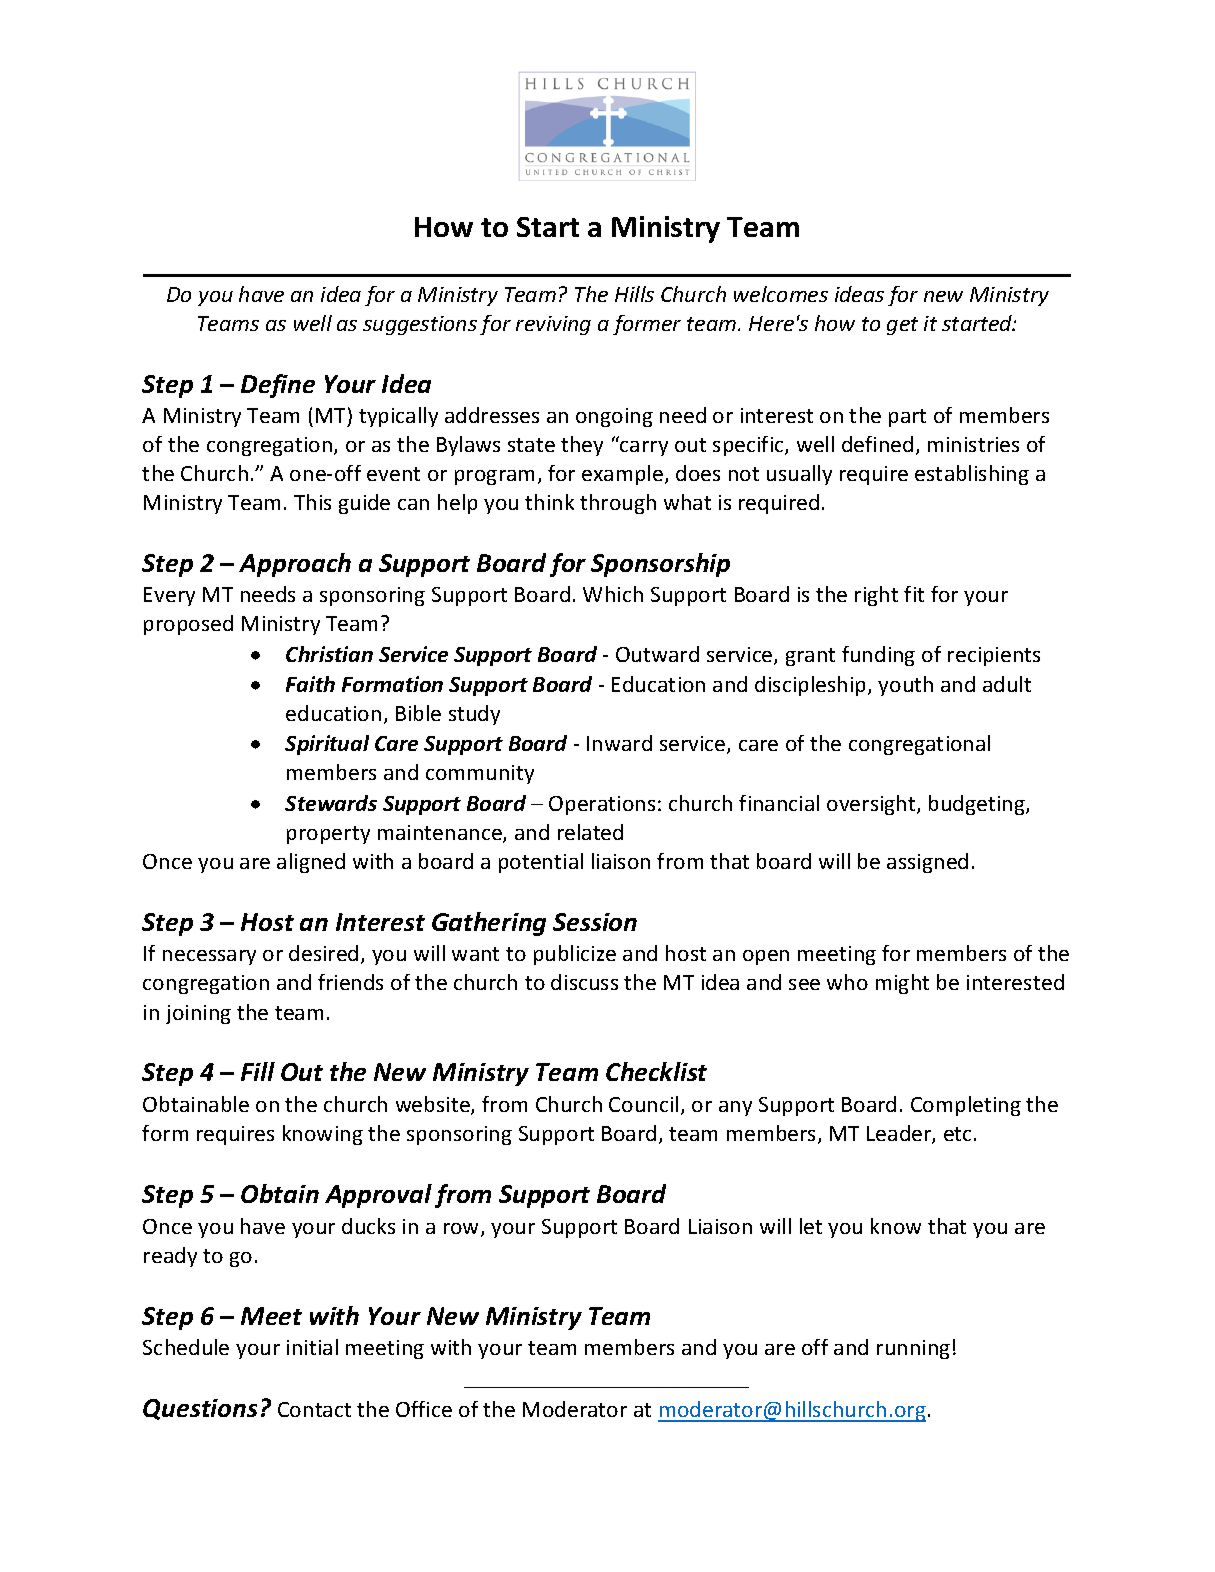  What do you see at coordinates (657, 654) in the screenshot?
I see `Outward` at bounding box center [657, 654].
